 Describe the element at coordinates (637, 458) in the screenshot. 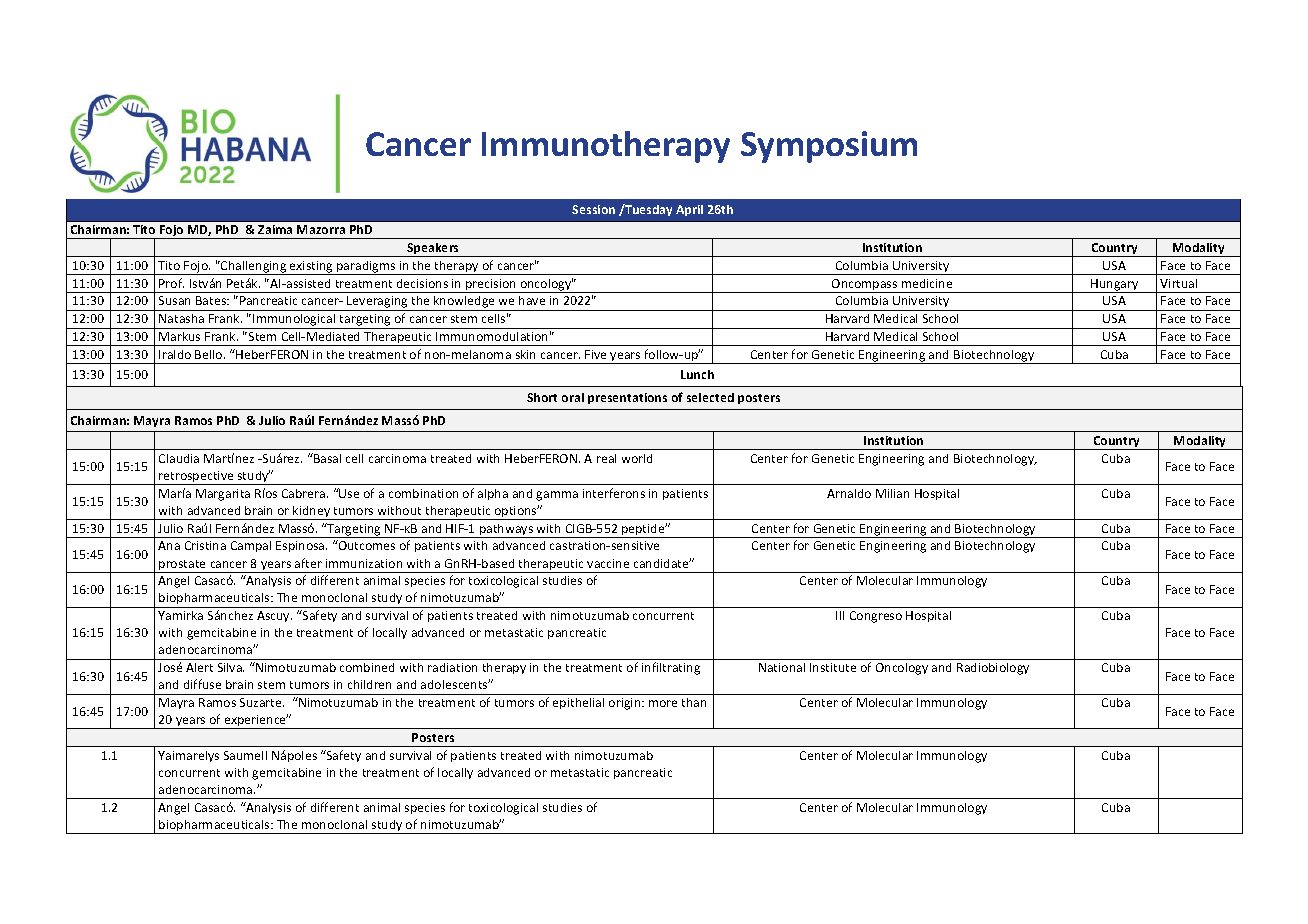

I see `world` at that location.
